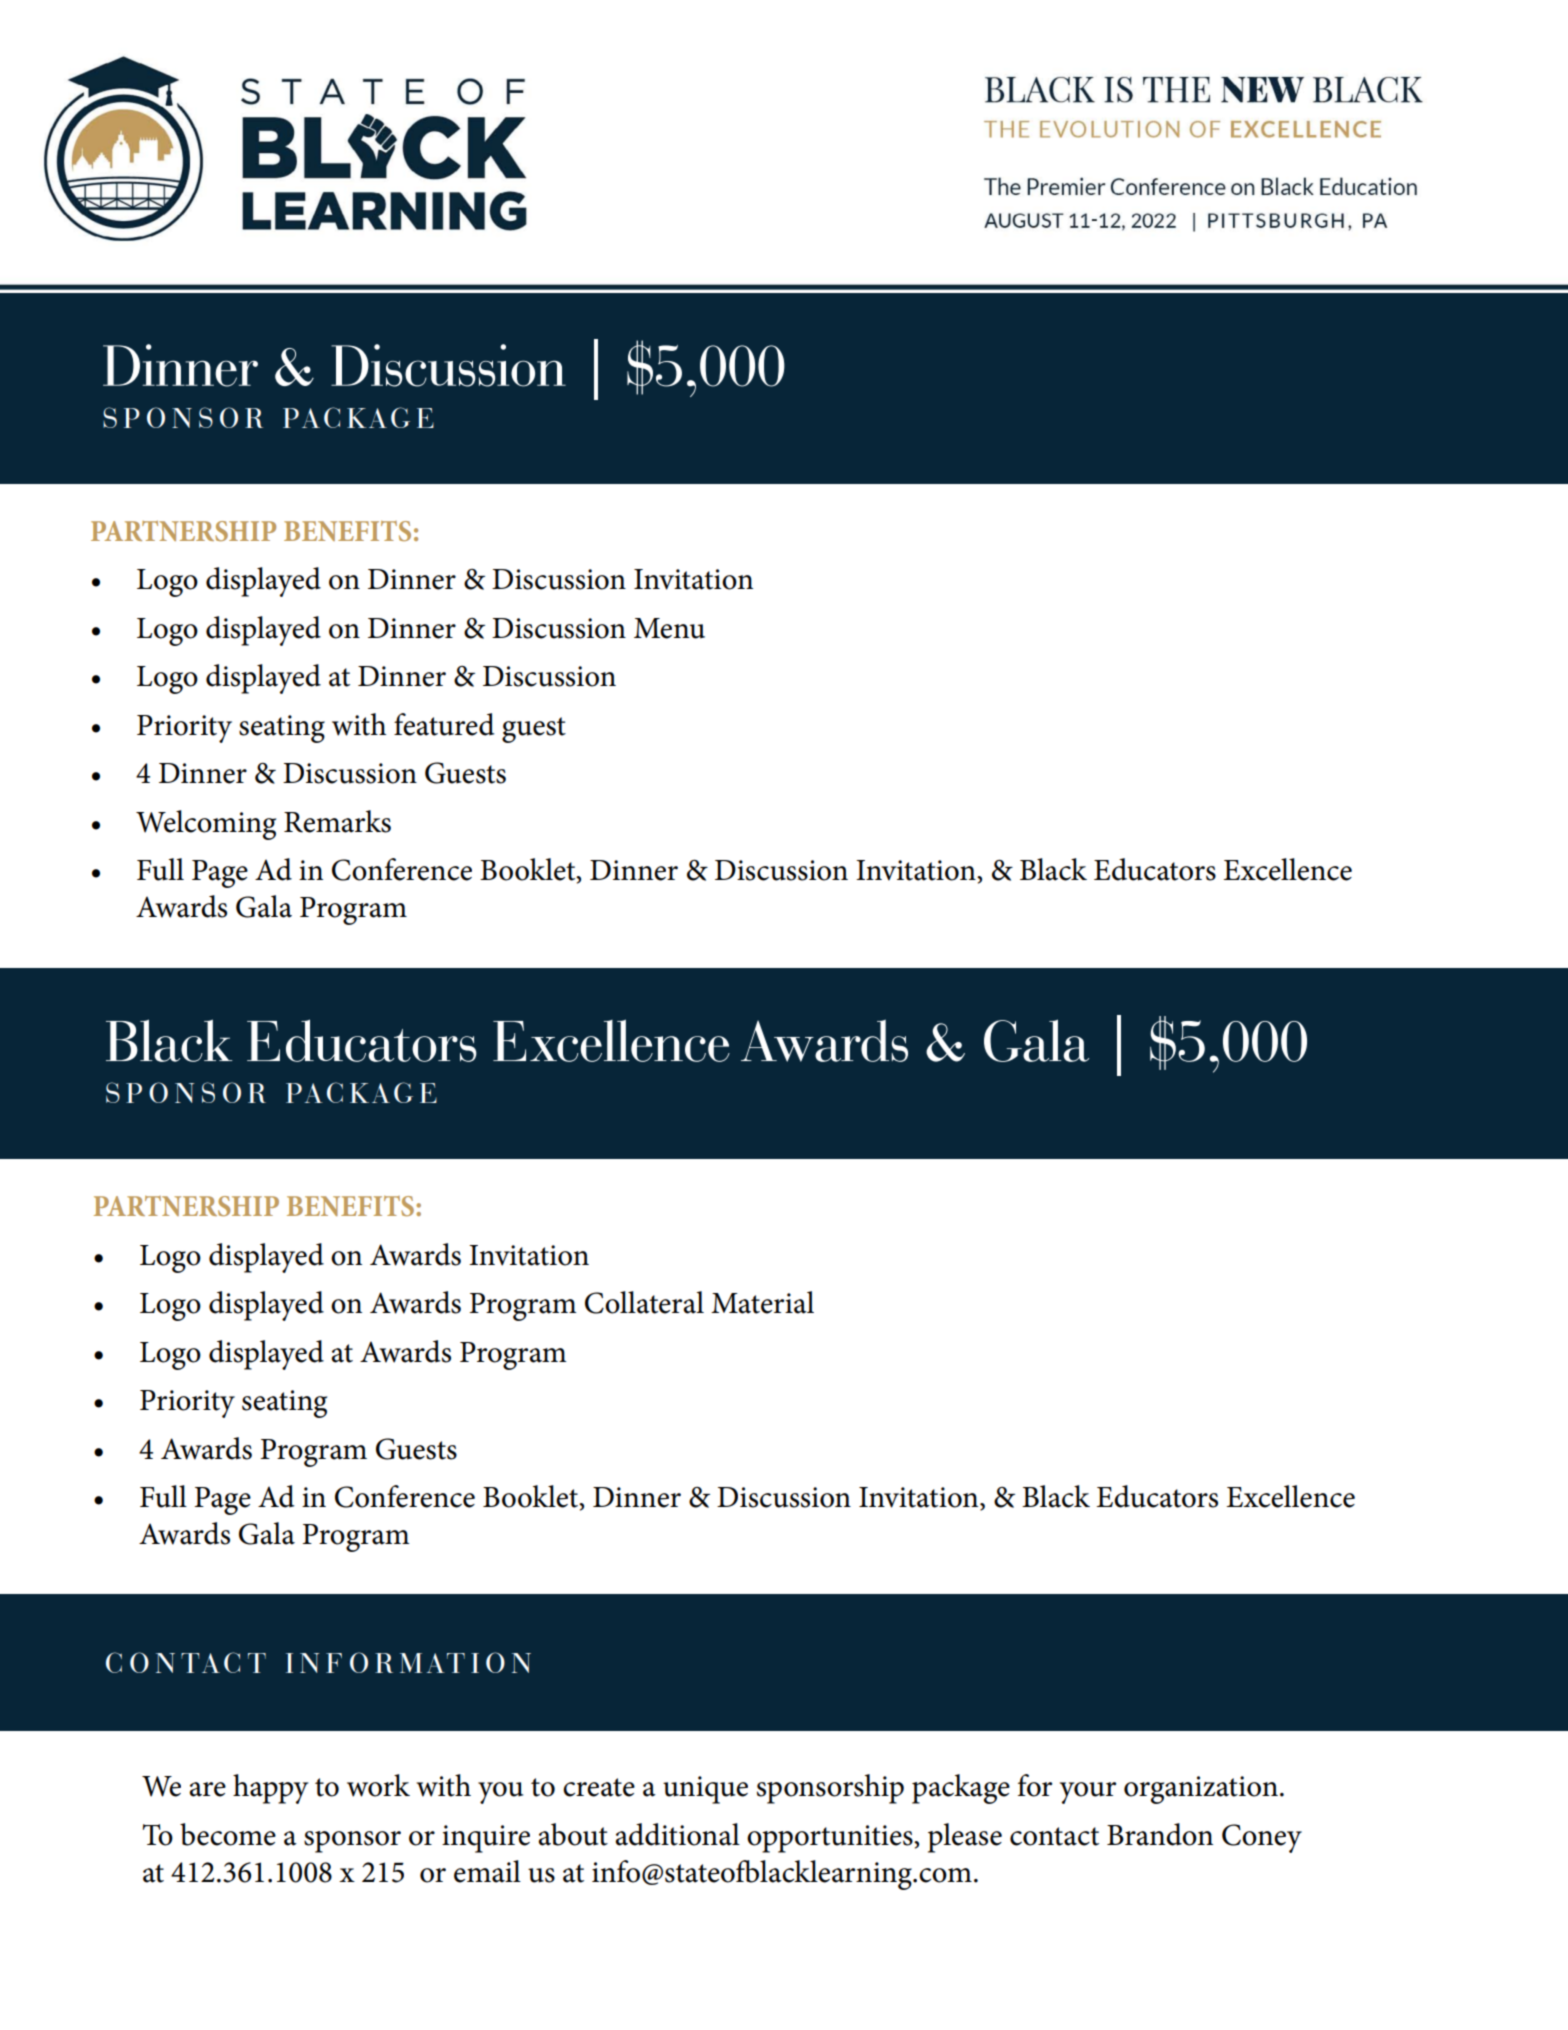 Image resolution: width=1568 pixels, height=2030 pixels. What do you see at coordinates (337, 821) in the screenshot?
I see `Remarks` at bounding box center [337, 821].
